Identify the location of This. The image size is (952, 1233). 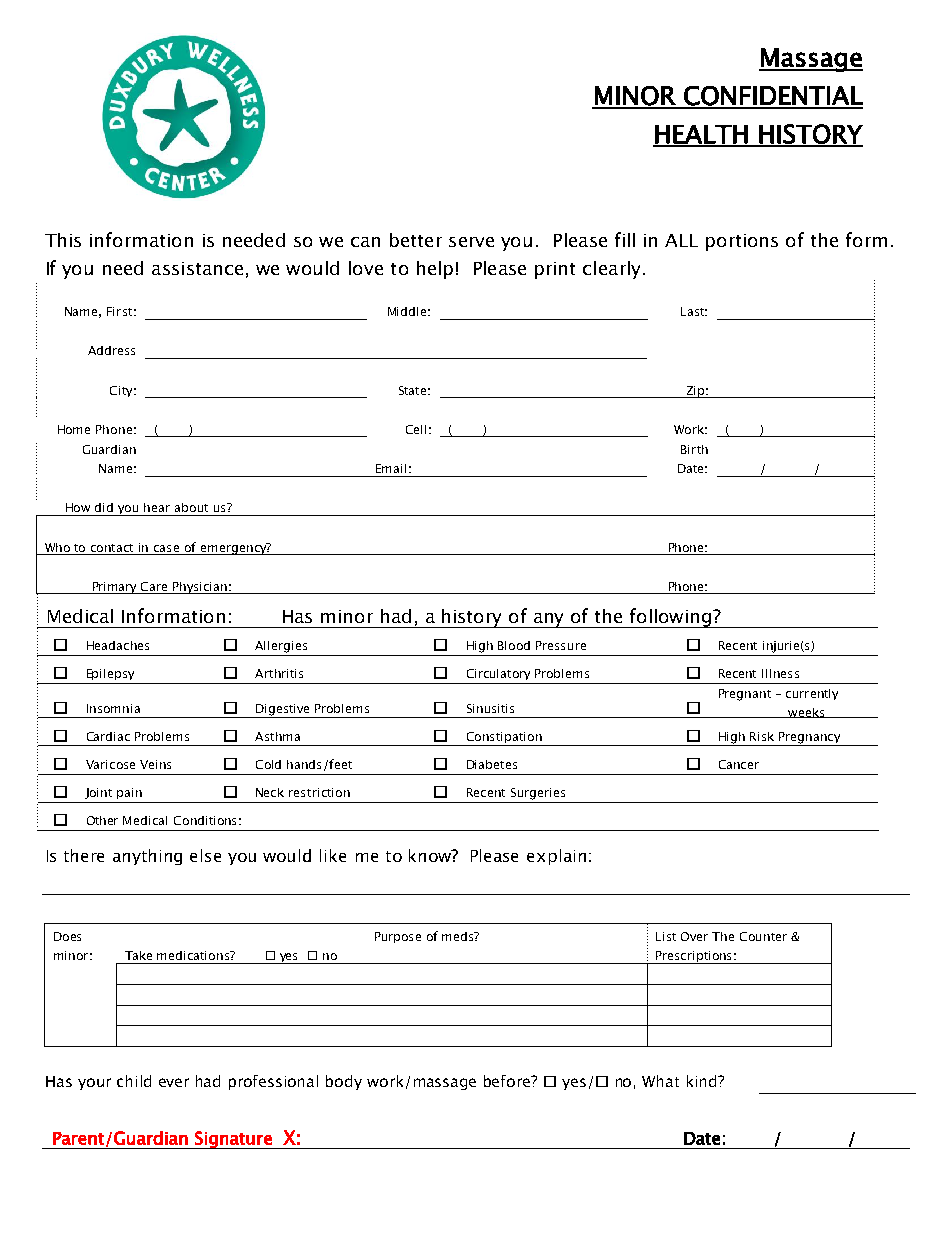
(63, 240).
